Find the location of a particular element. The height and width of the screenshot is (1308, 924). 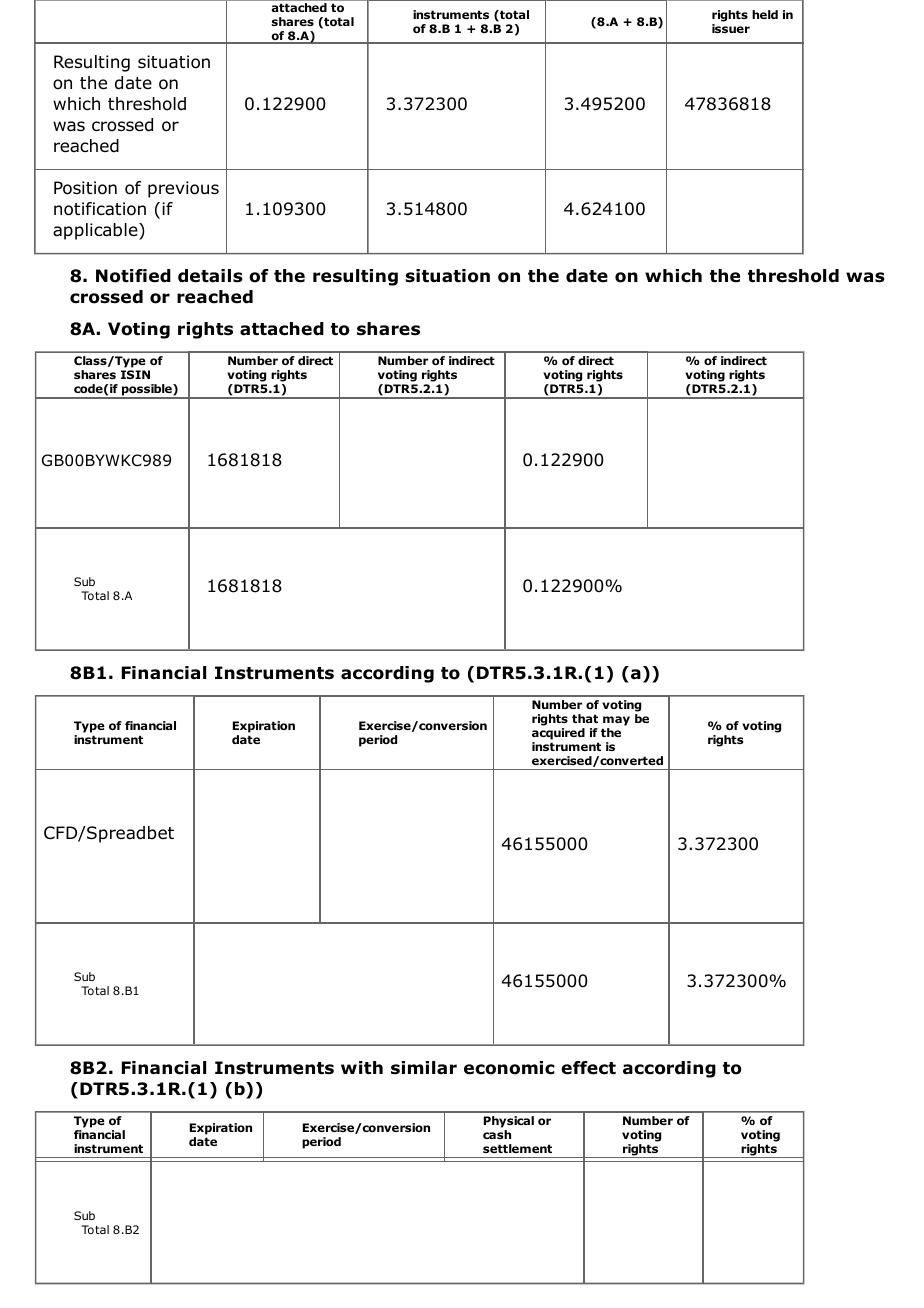

Notified is located at coordinates (133, 276).
